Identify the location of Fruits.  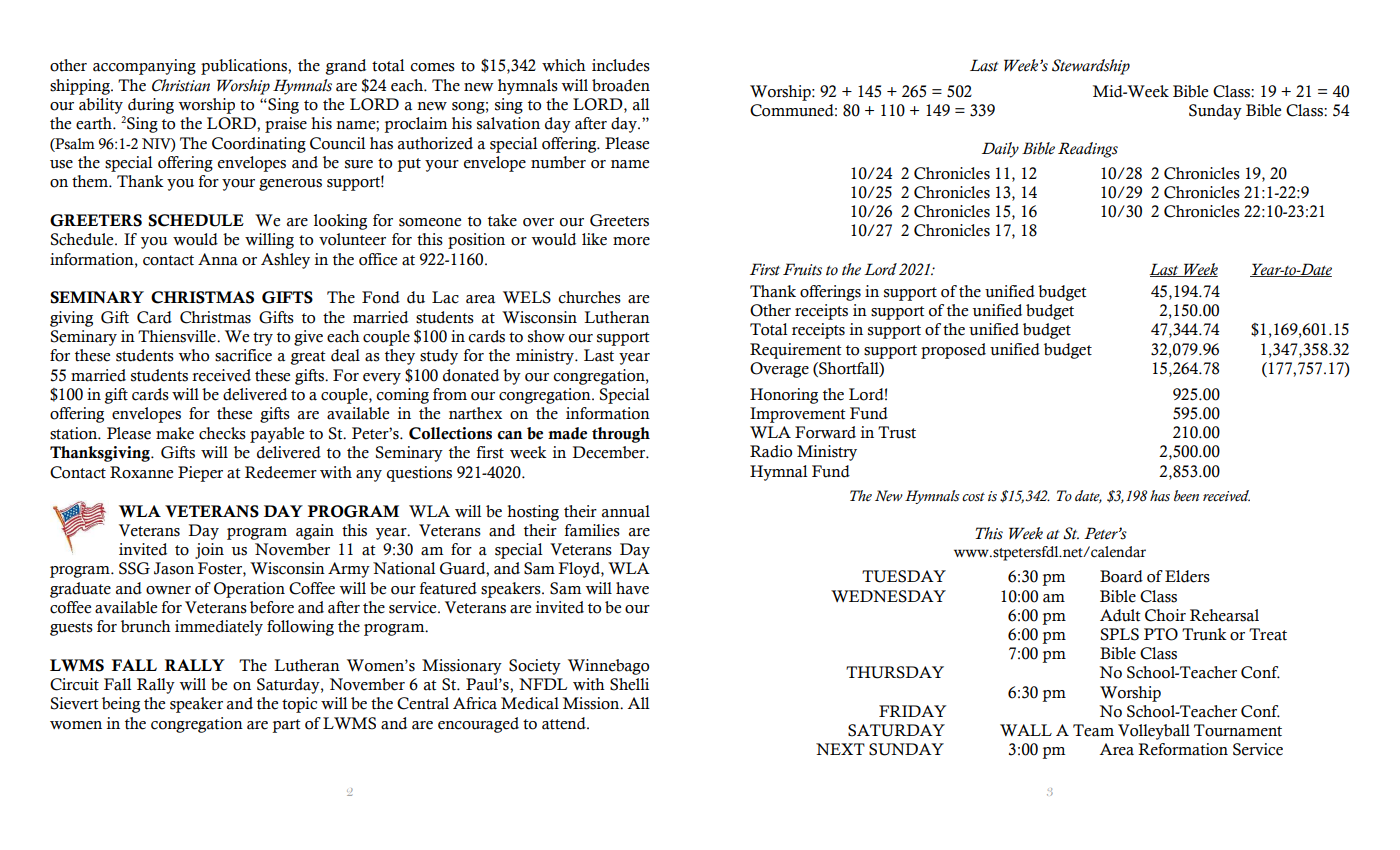
(802, 269).
